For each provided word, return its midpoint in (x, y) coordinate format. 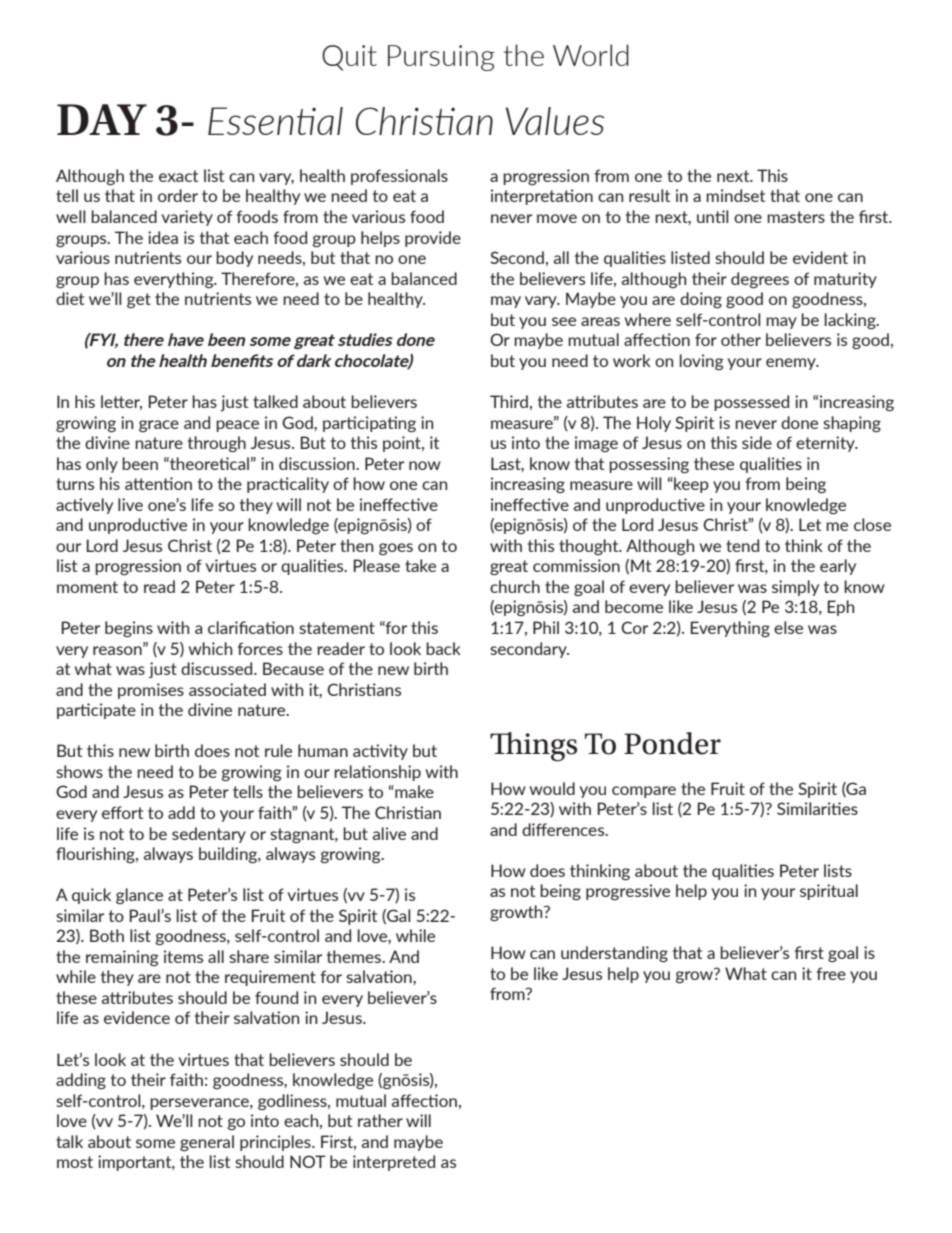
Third (509, 401)
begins (129, 629)
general (207, 1143)
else (788, 627)
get (139, 301)
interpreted (394, 1163)
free (831, 973)
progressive (628, 892)
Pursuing (441, 58)
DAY (102, 119)
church (515, 586)
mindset (735, 195)
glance (139, 896)
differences (564, 829)
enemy (792, 364)
